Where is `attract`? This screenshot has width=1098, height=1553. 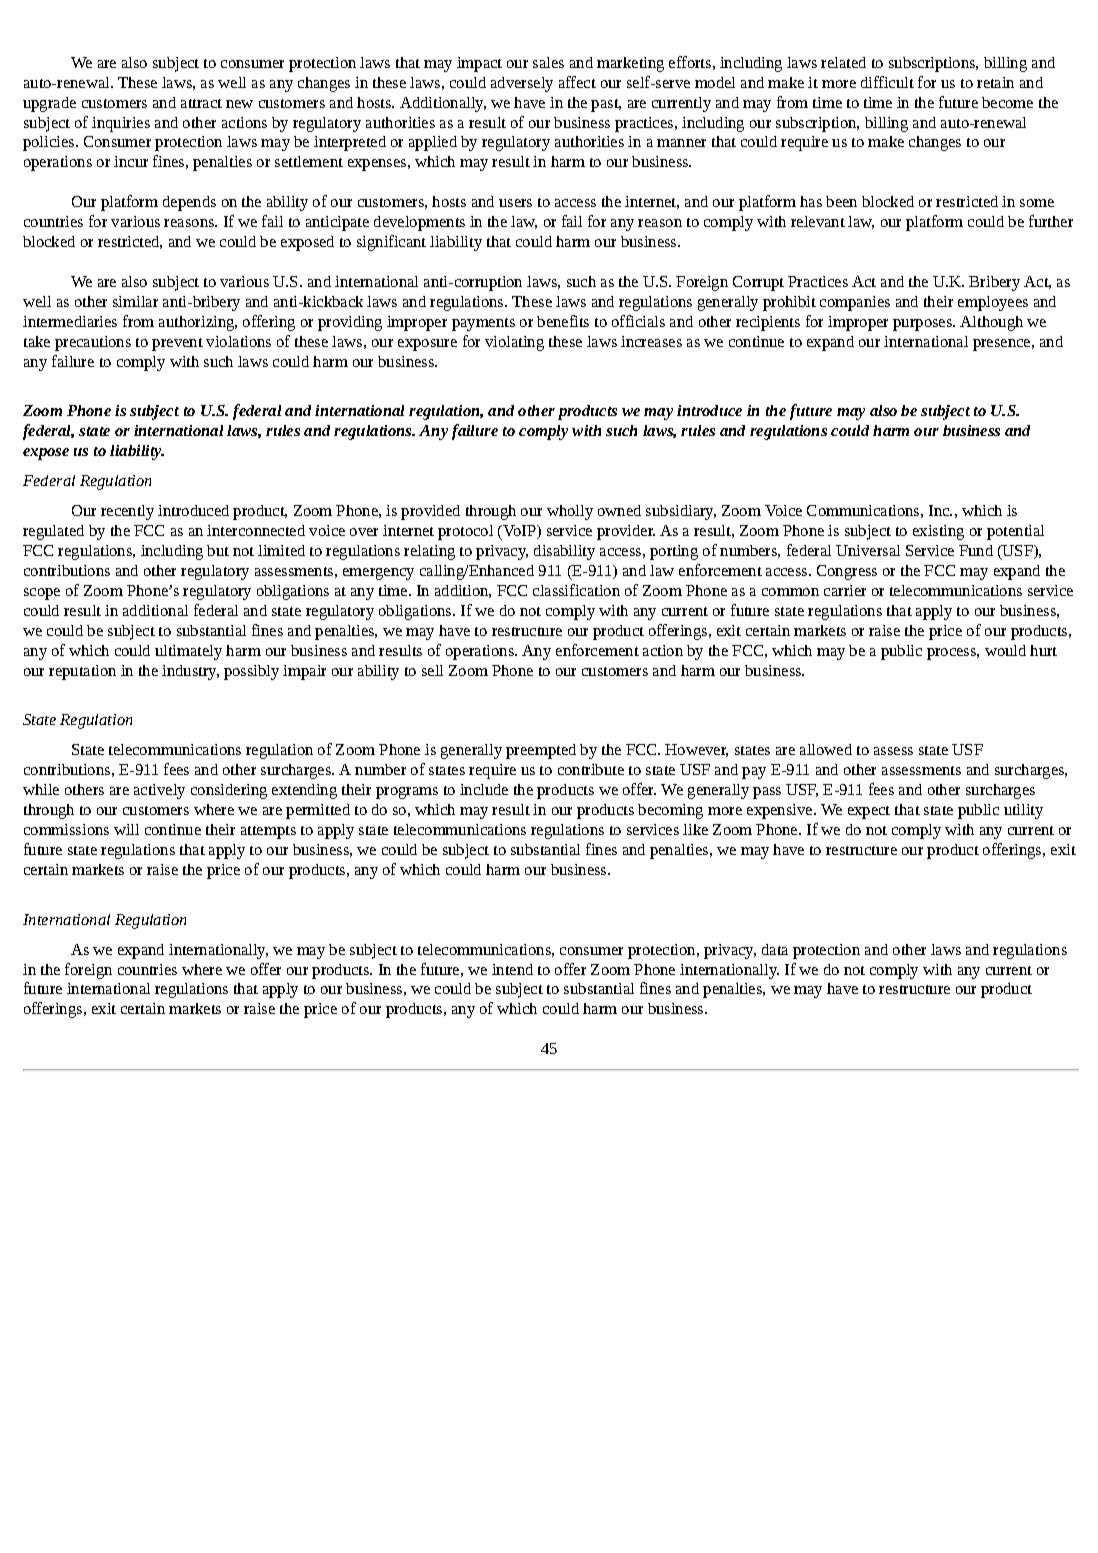
attract is located at coordinates (201, 103).
